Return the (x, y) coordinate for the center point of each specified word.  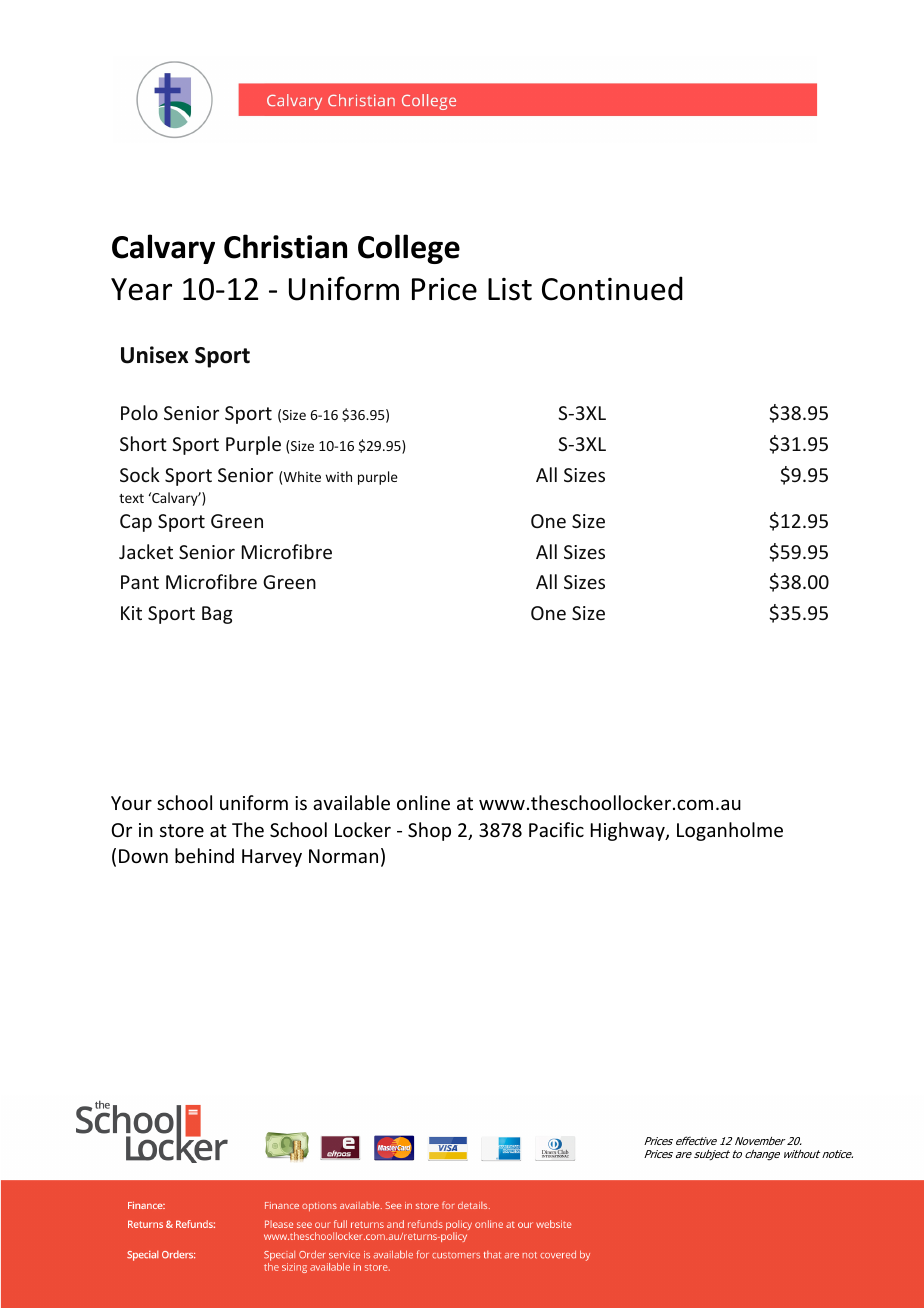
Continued (612, 288)
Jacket (146, 551)
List (510, 289)
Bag (217, 615)
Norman (343, 856)
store (182, 830)
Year (141, 289)
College (409, 249)
